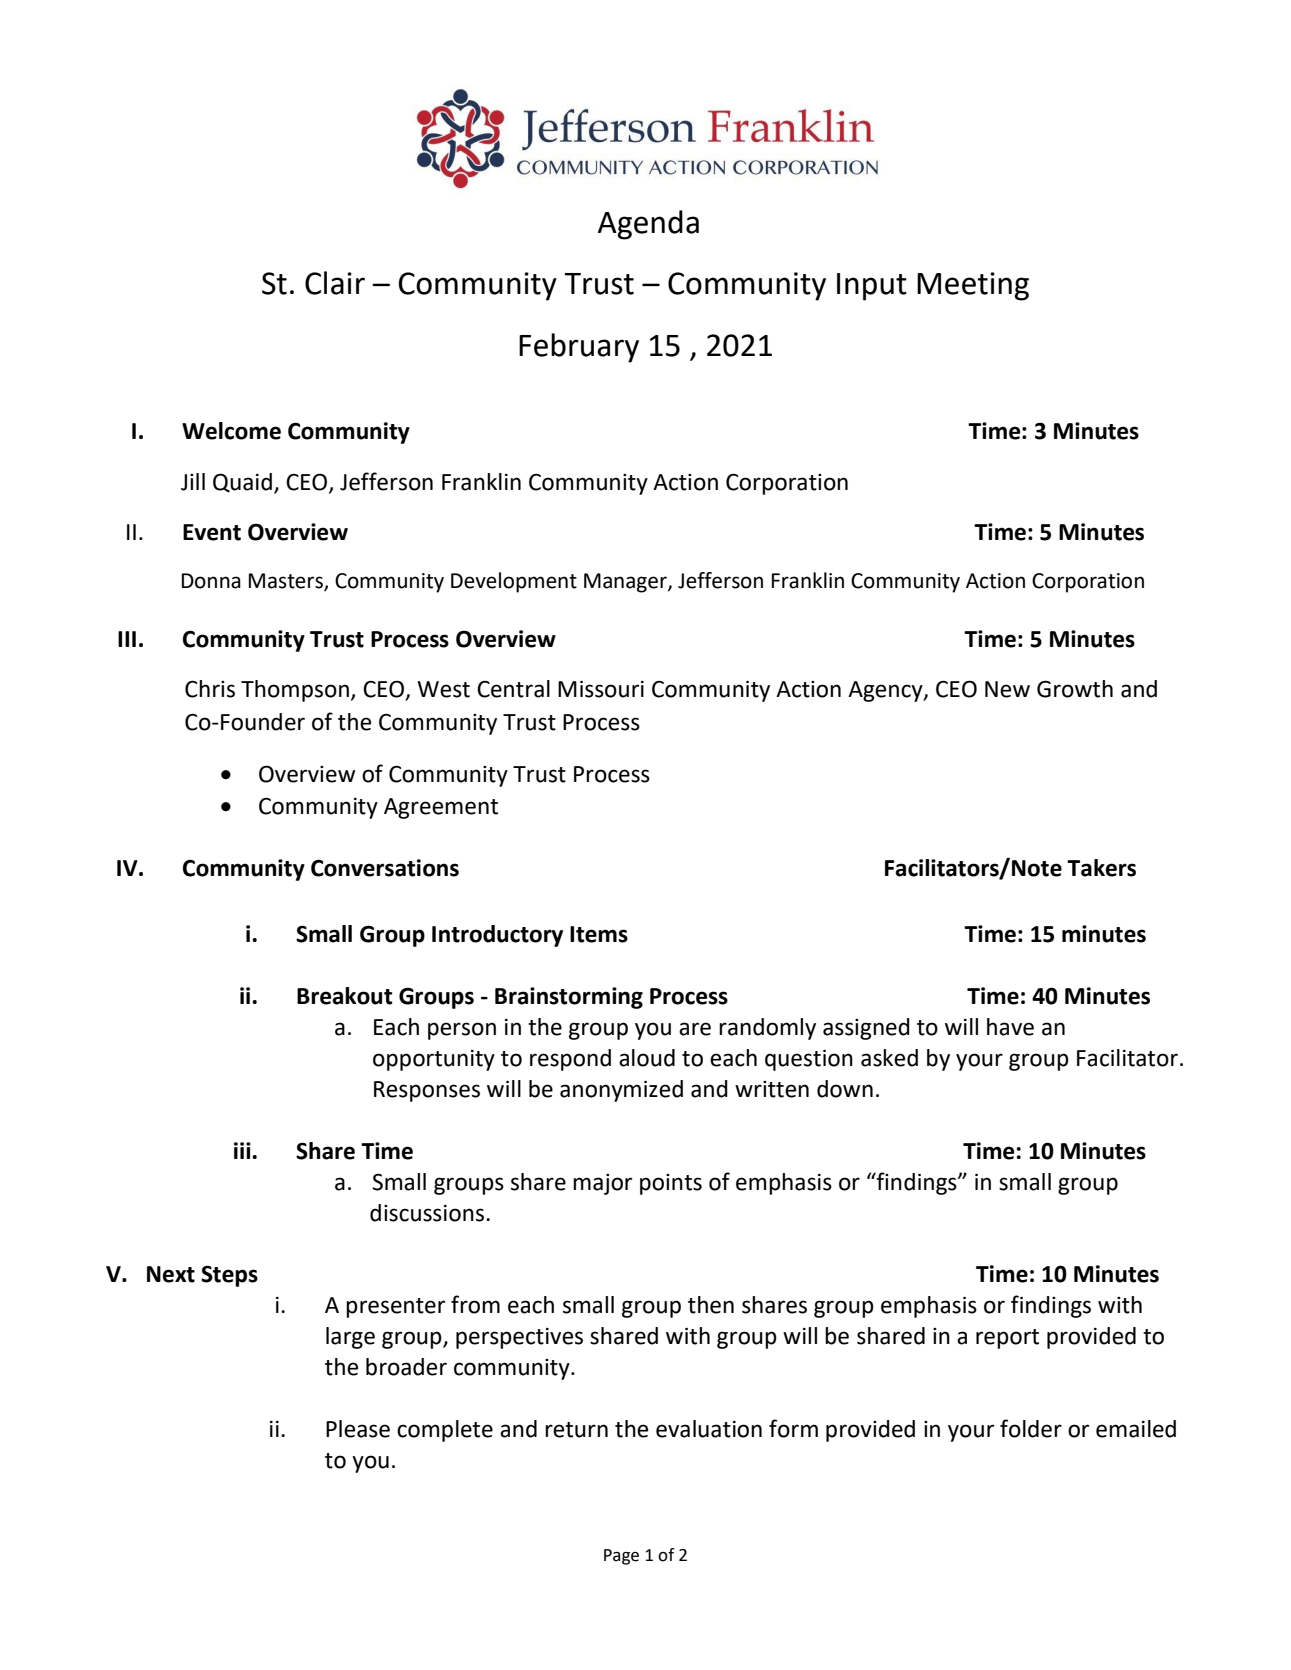 Image resolution: width=1291 pixels, height=1670 pixels. I want to click on anonymized, so click(621, 1091).
